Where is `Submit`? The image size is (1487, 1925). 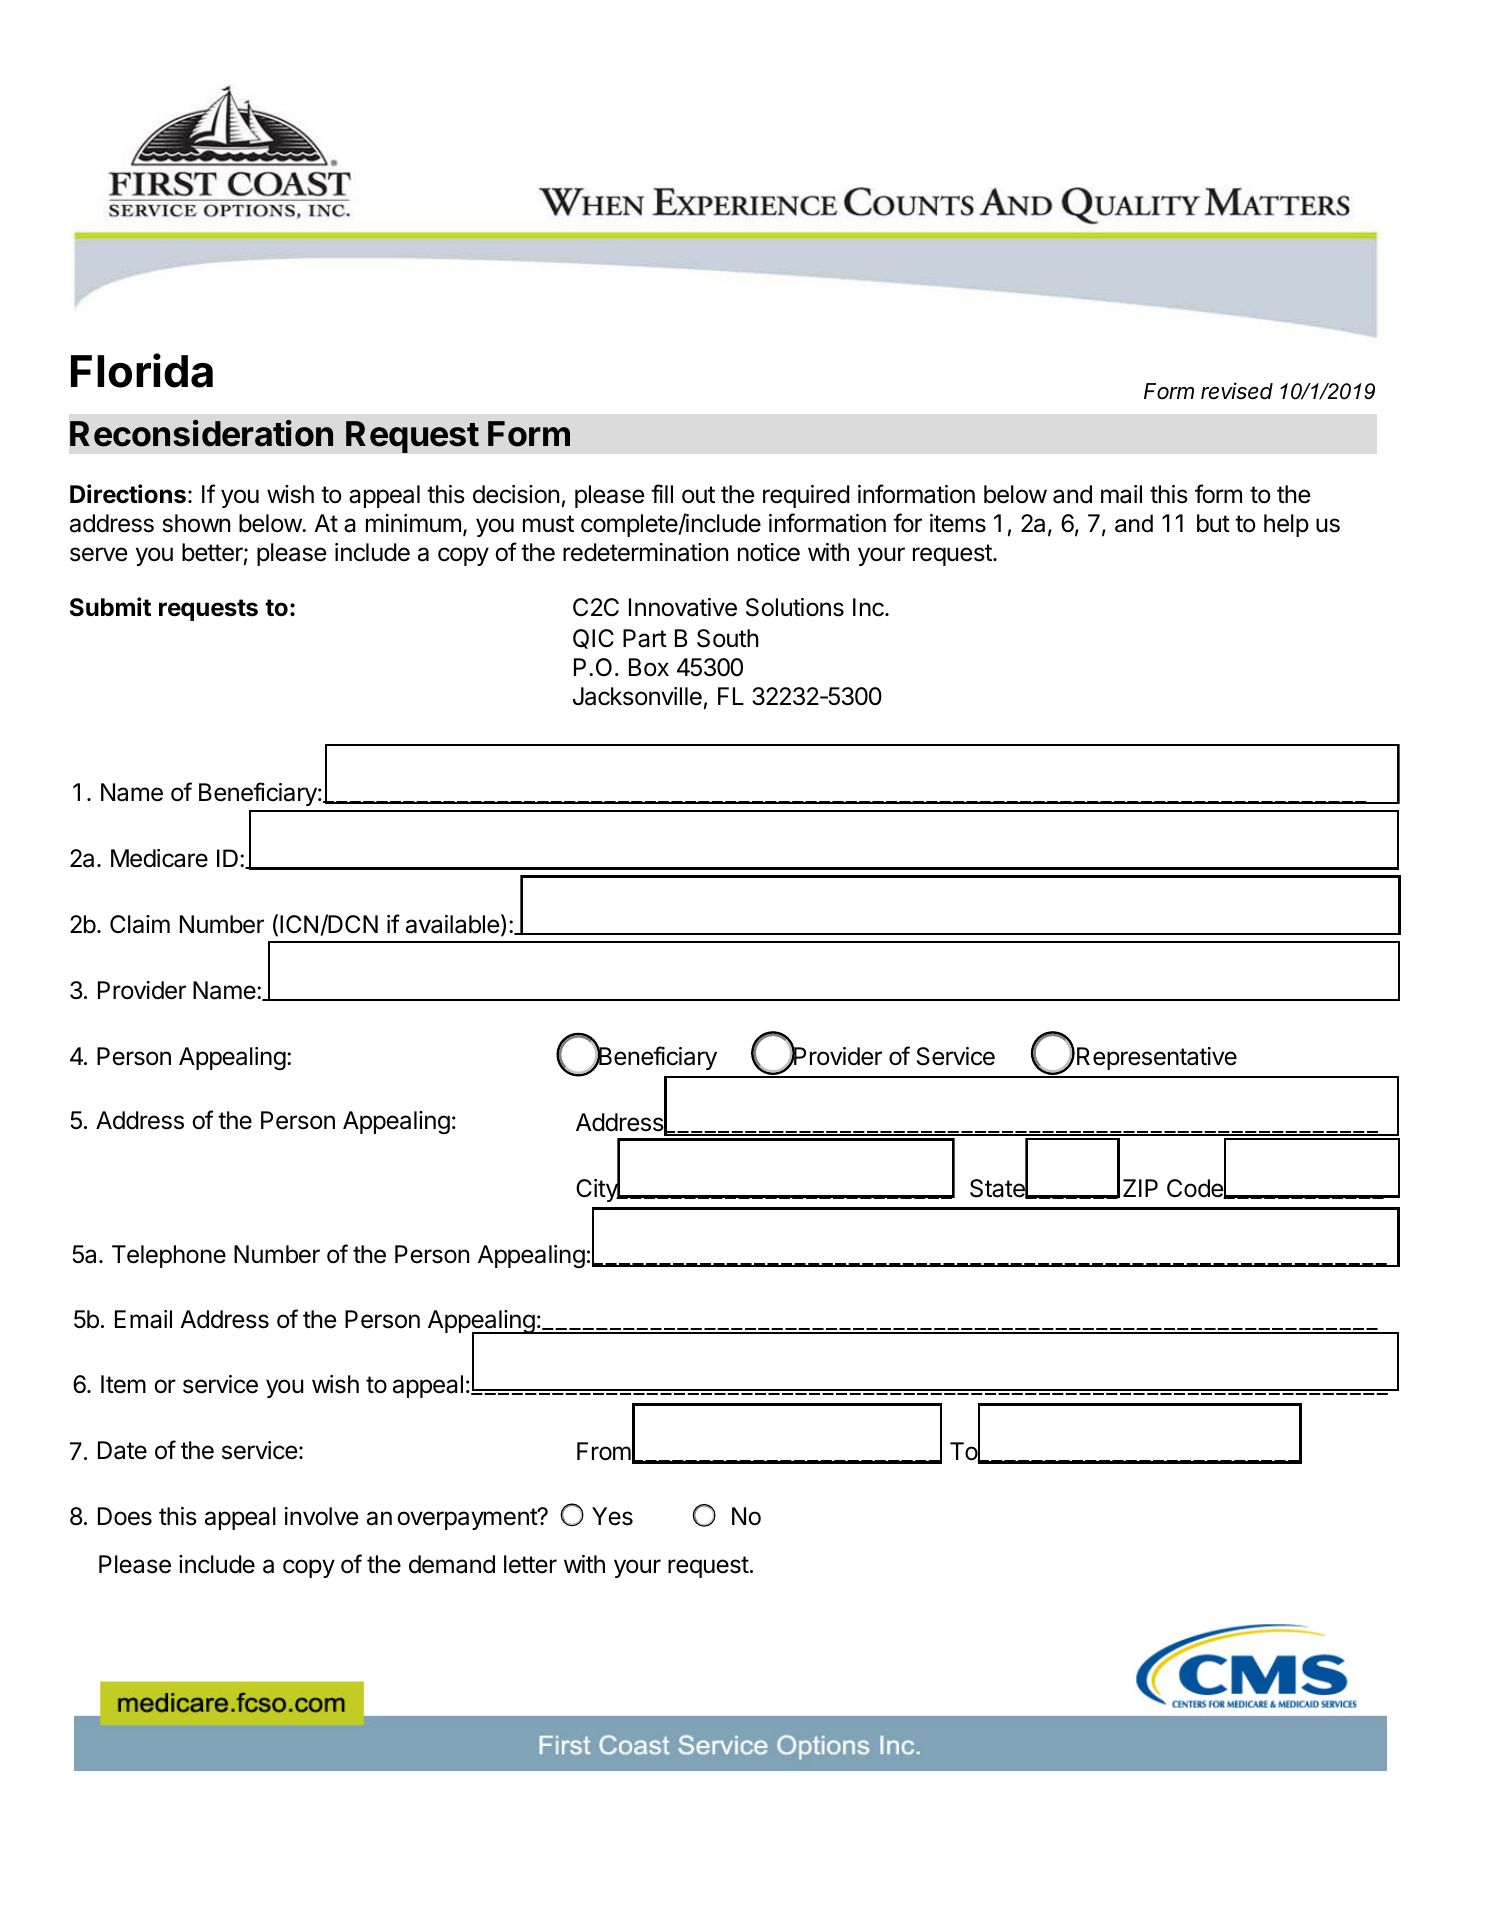
Submit is located at coordinates (110, 607).
